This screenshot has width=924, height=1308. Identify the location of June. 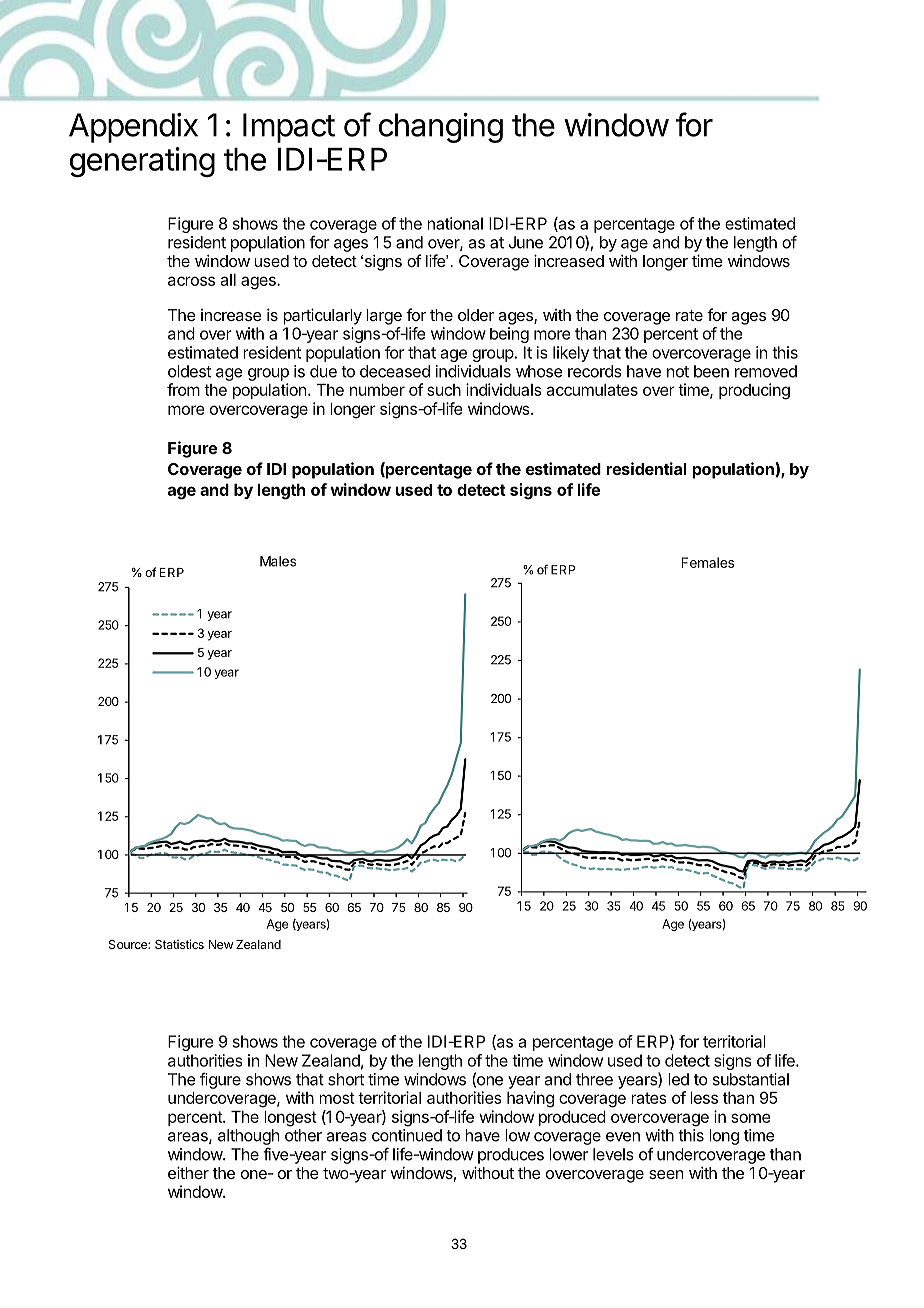
(526, 242).
